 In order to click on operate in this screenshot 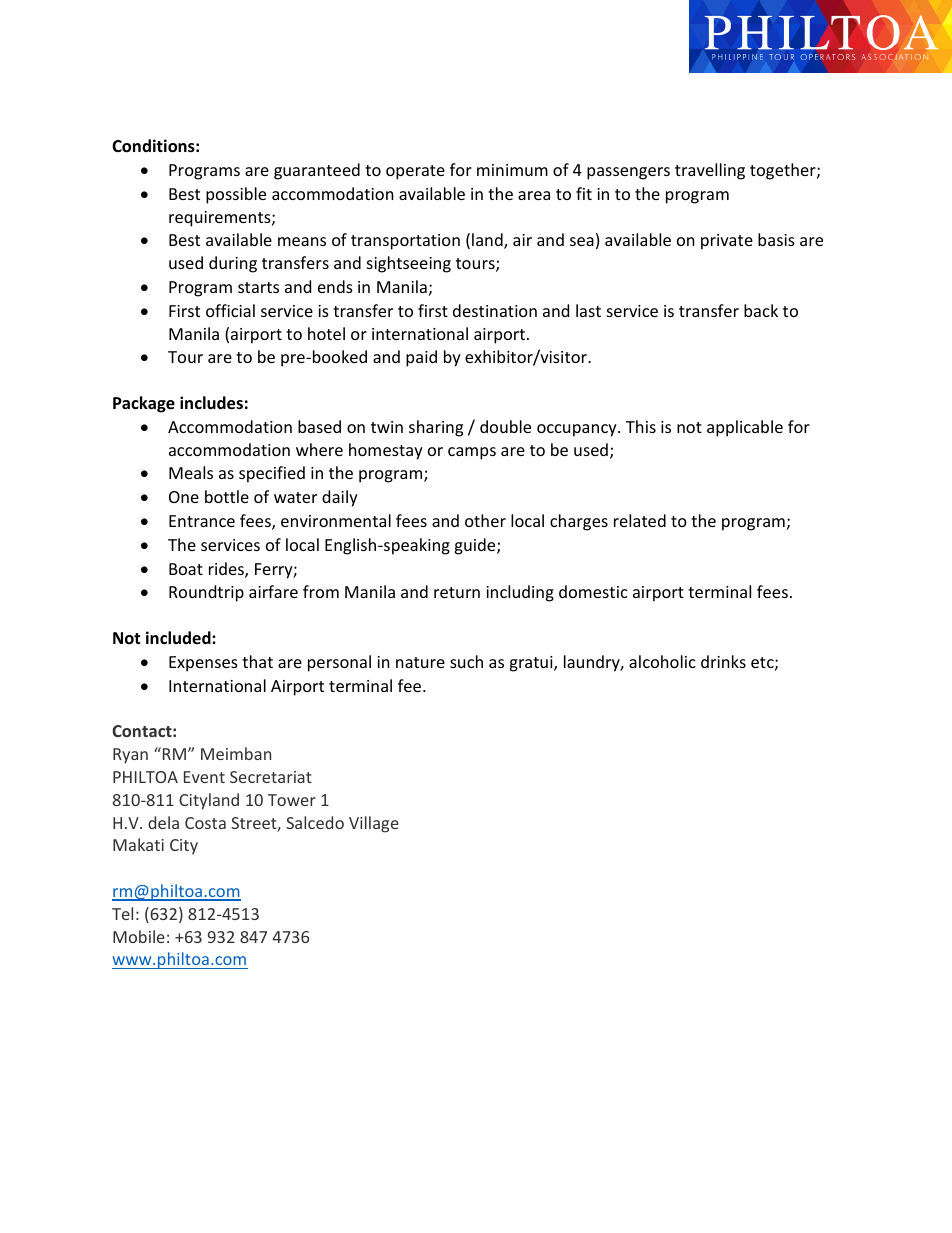, I will do `click(415, 172)`.
